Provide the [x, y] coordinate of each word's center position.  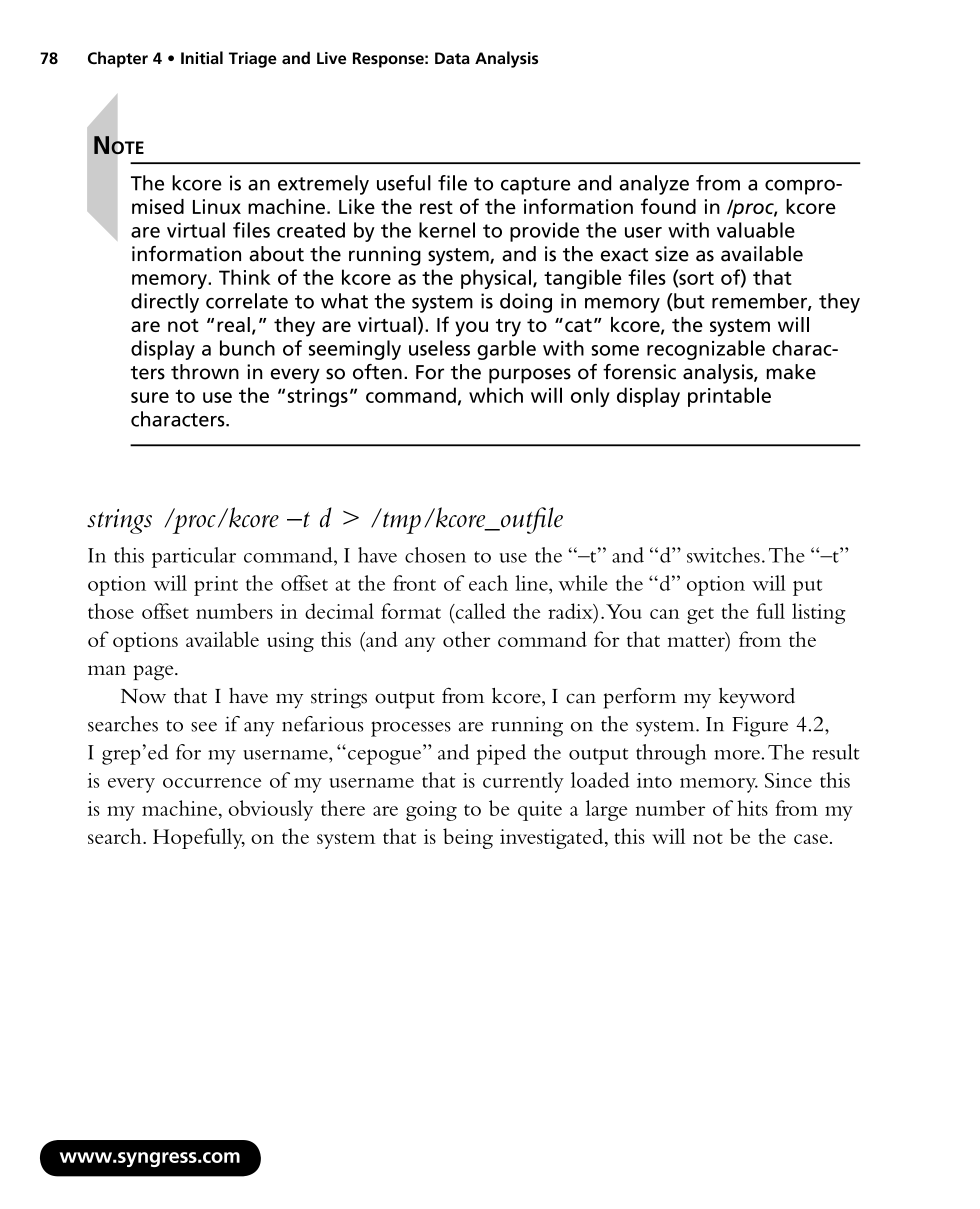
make [791, 372]
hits [752, 808]
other [467, 639]
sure [150, 397]
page [154, 672]
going [431, 811]
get [700, 615]
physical [496, 279]
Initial [202, 57]
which [496, 395]
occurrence [212, 783]
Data [452, 58]
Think [245, 277]
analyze [654, 185]
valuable [756, 230]
